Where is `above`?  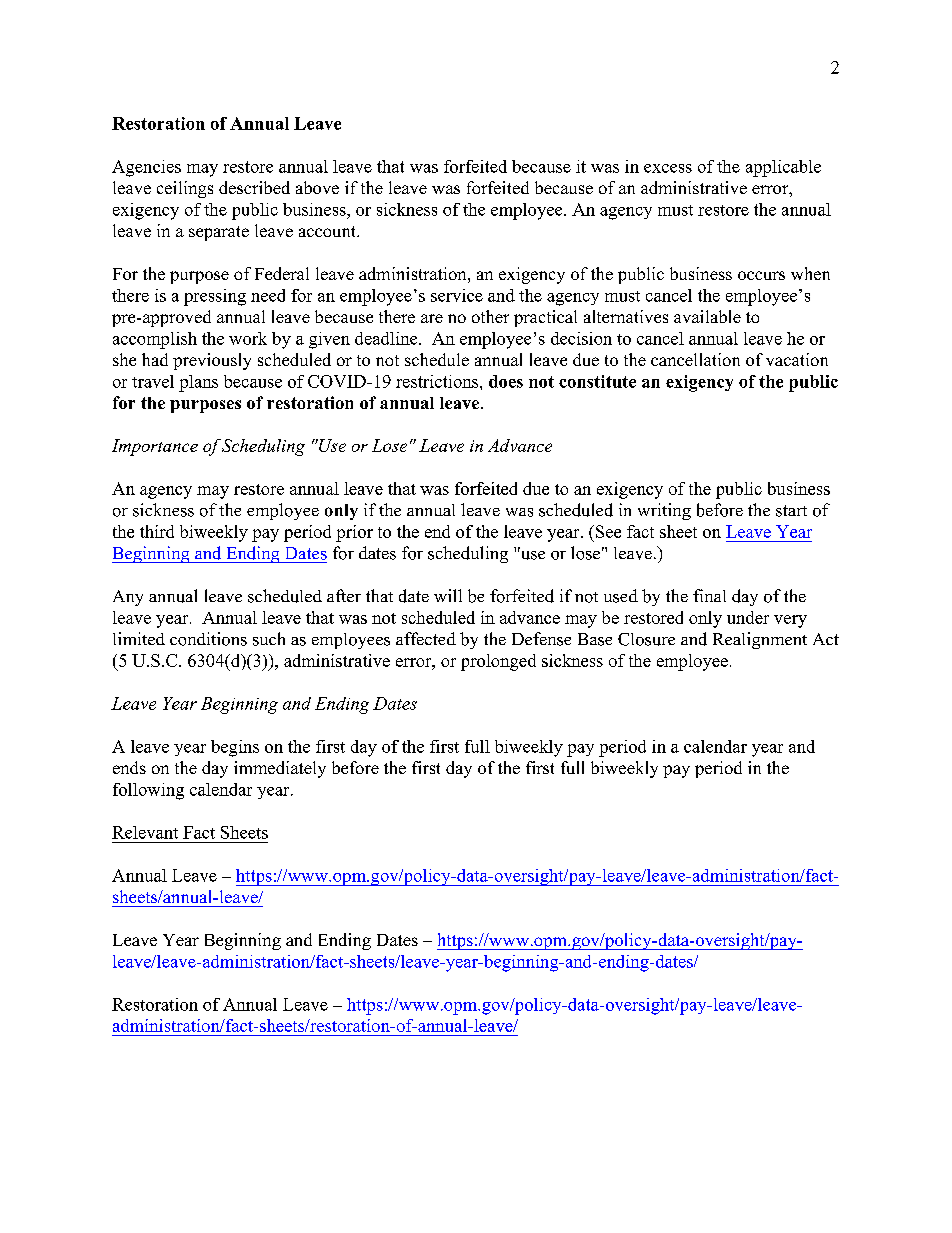
above is located at coordinates (317, 187).
